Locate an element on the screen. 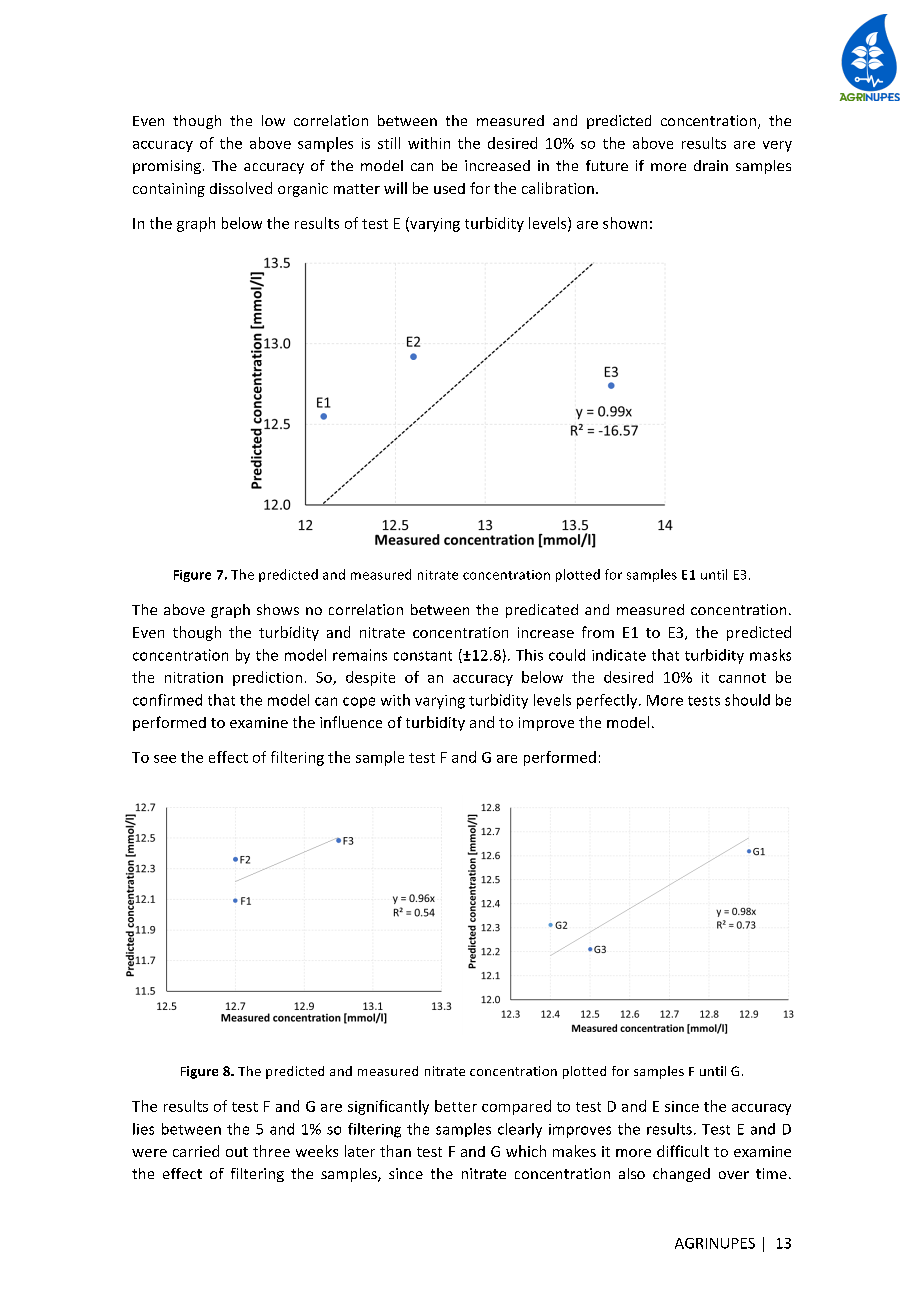 This screenshot has height=1308, width=924. influence is located at coordinates (351, 722).
